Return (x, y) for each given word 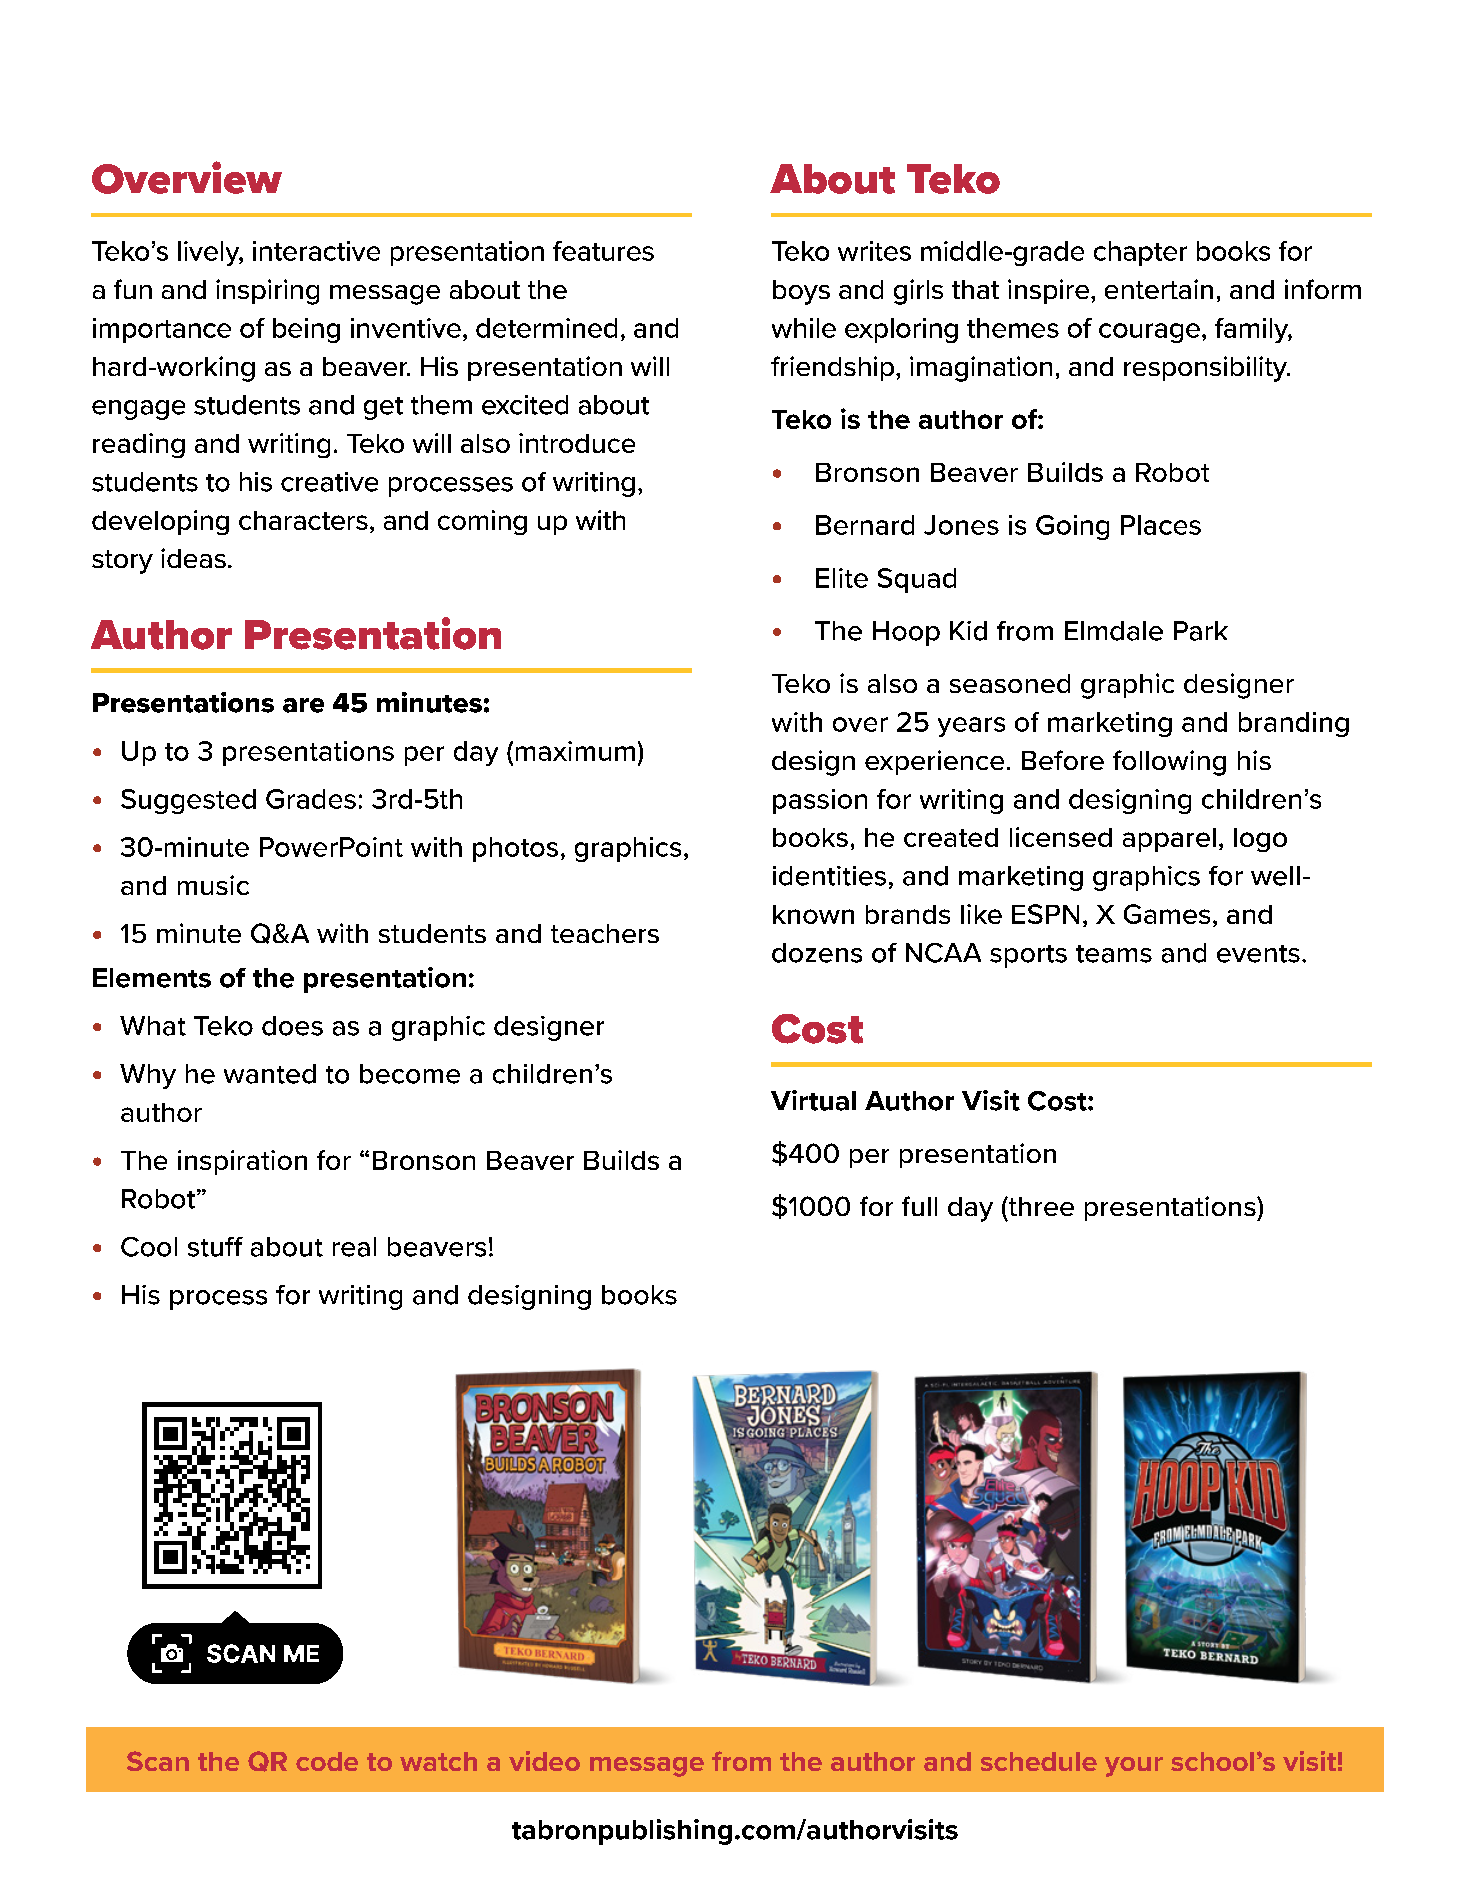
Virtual (813, 1100)
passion (820, 801)
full (919, 1206)
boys (801, 292)
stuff (215, 1247)
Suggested (188, 801)
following (1169, 763)
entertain (1159, 289)
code (327, 1761)
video (544, 1761)
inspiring (267, 292)
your (1134, 1767)
